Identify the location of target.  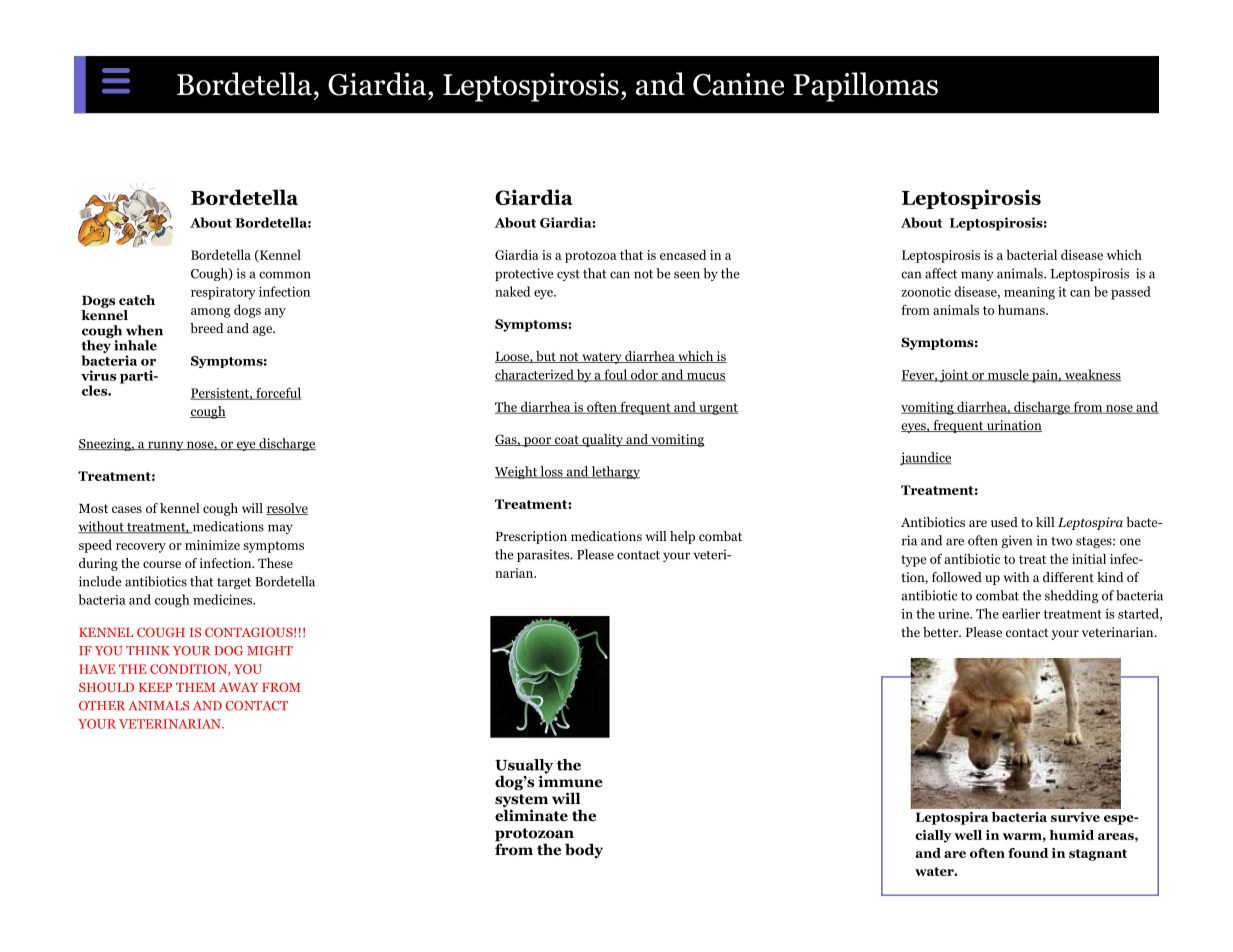
(234, 583).
